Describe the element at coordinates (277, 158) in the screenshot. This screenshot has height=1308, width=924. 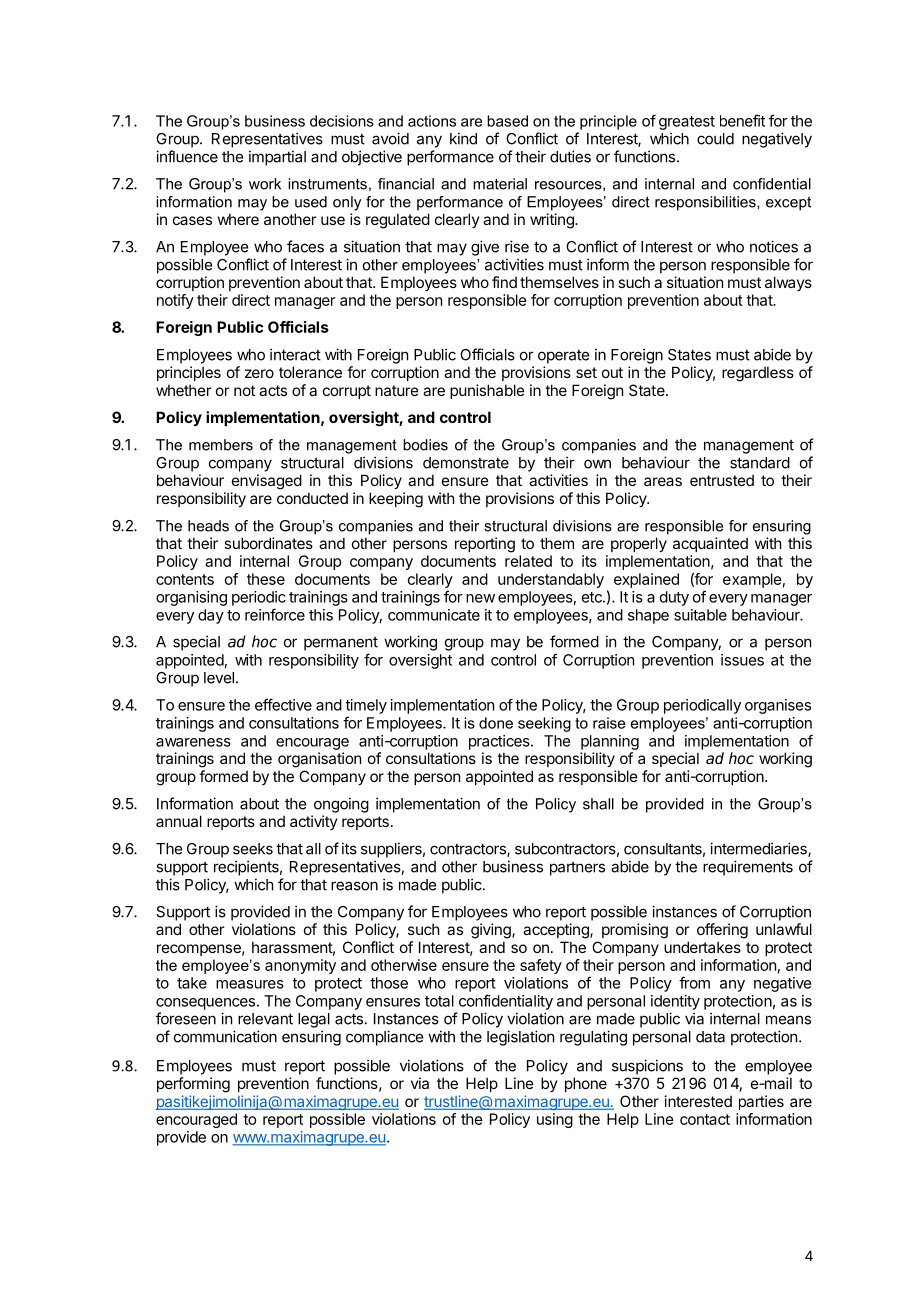
I see `impartial` at that location.
